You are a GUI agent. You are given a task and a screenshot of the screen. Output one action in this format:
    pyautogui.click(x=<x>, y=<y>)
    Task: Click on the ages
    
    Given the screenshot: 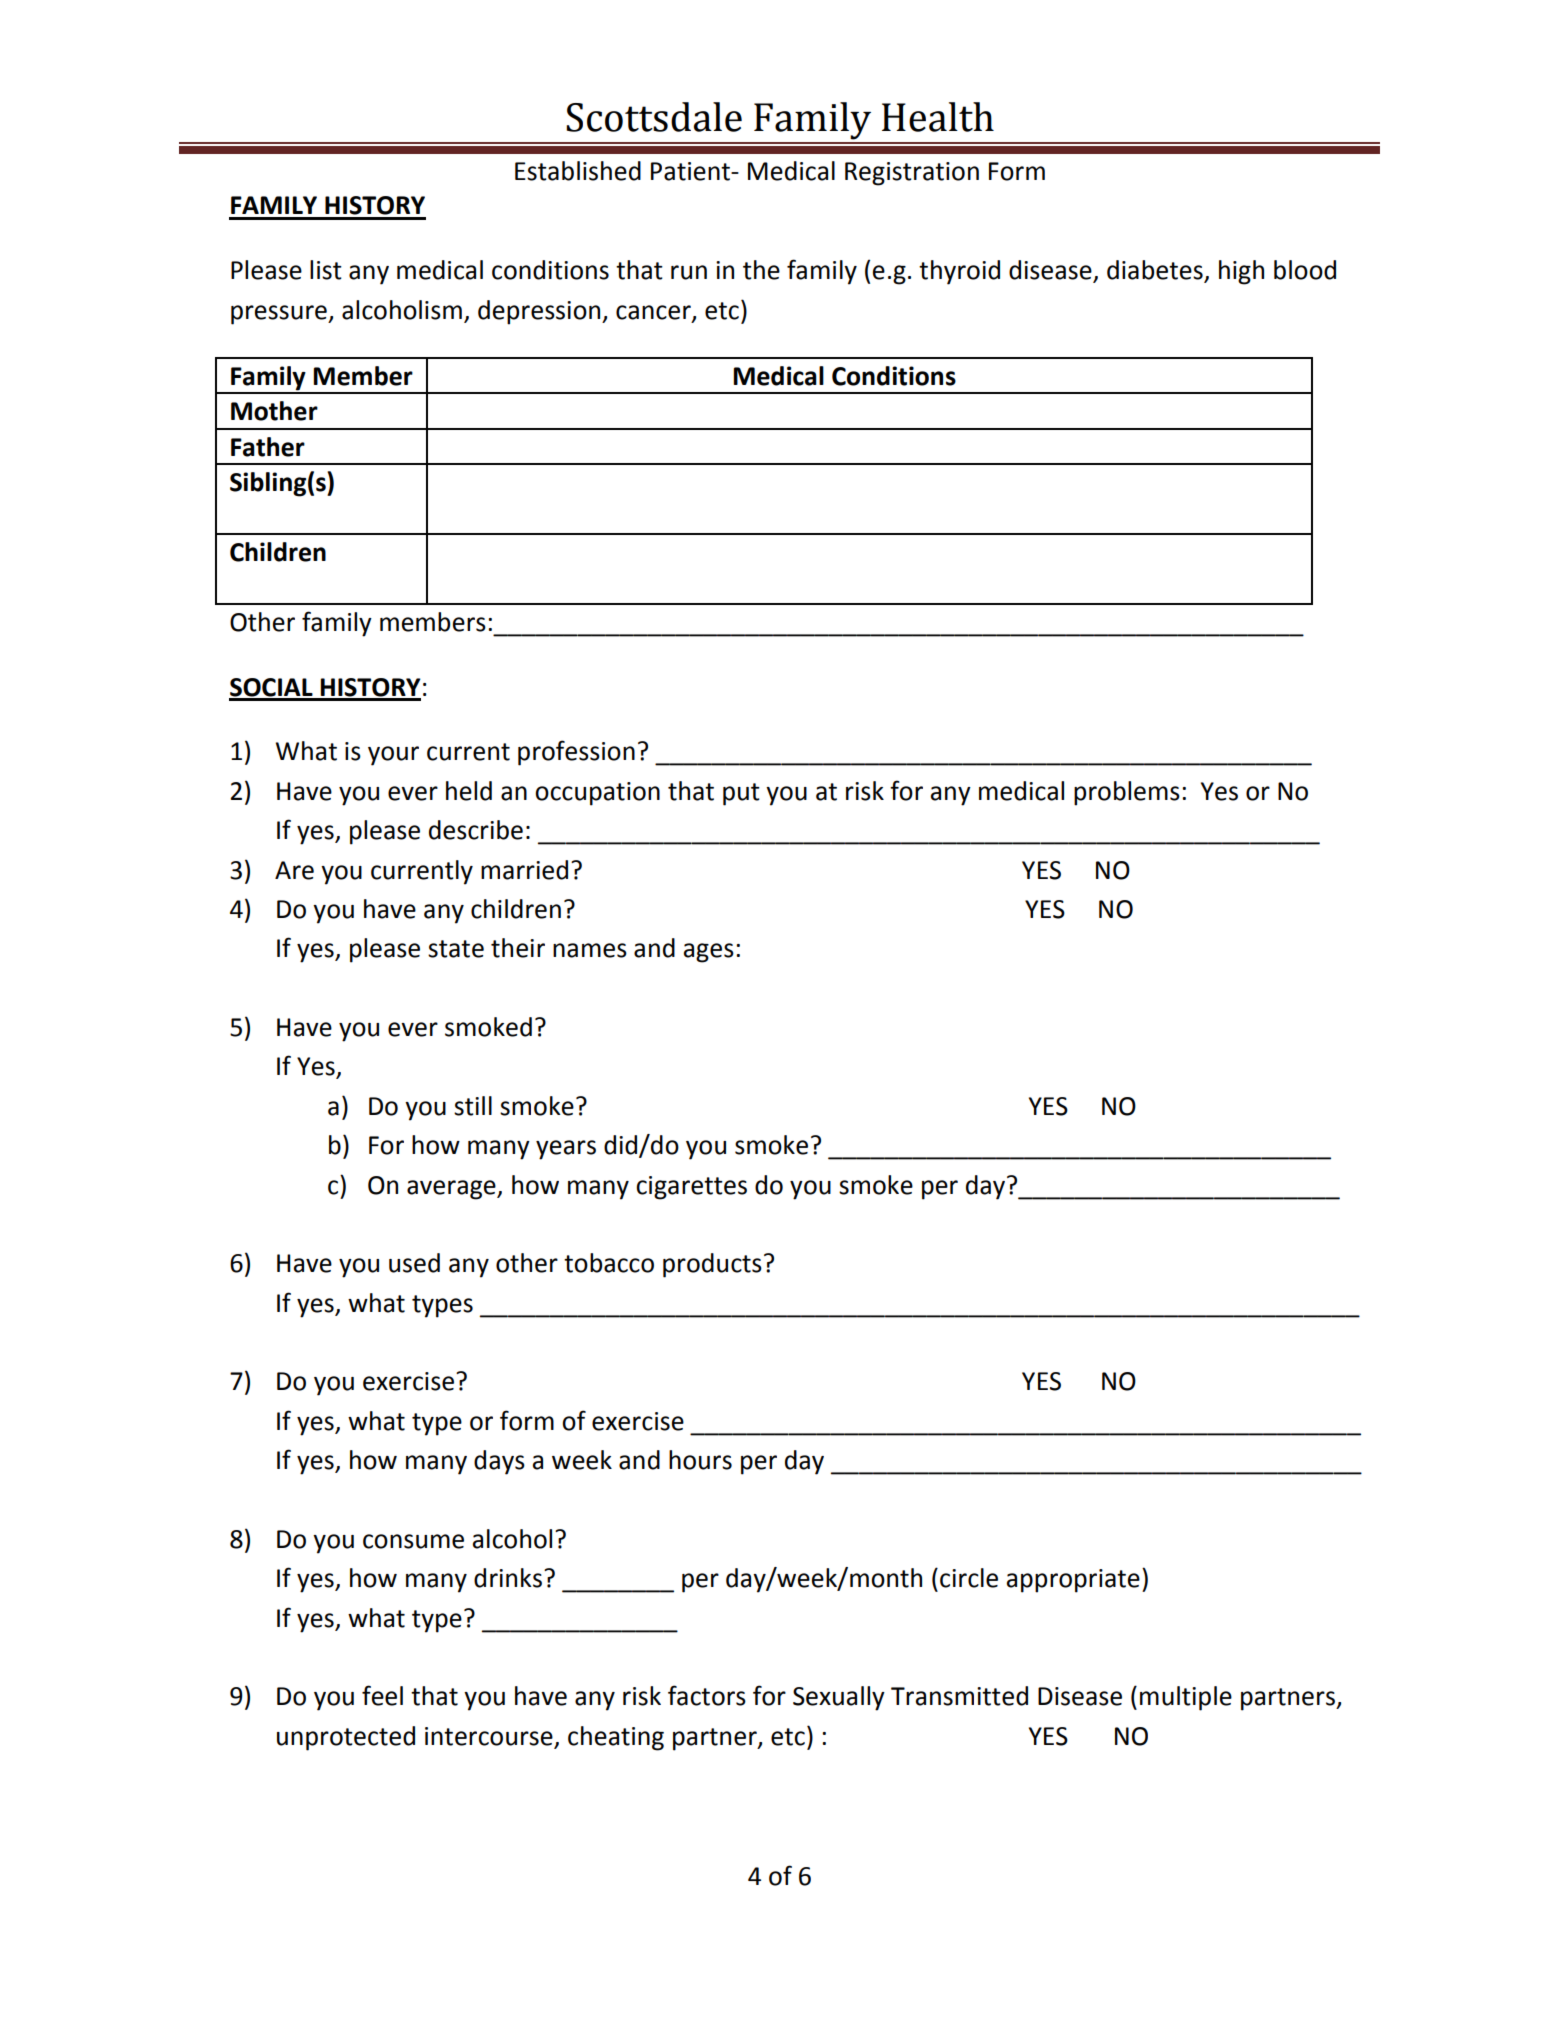 What is the action you would take?
    pyautogui.click(x=709, y=953)
